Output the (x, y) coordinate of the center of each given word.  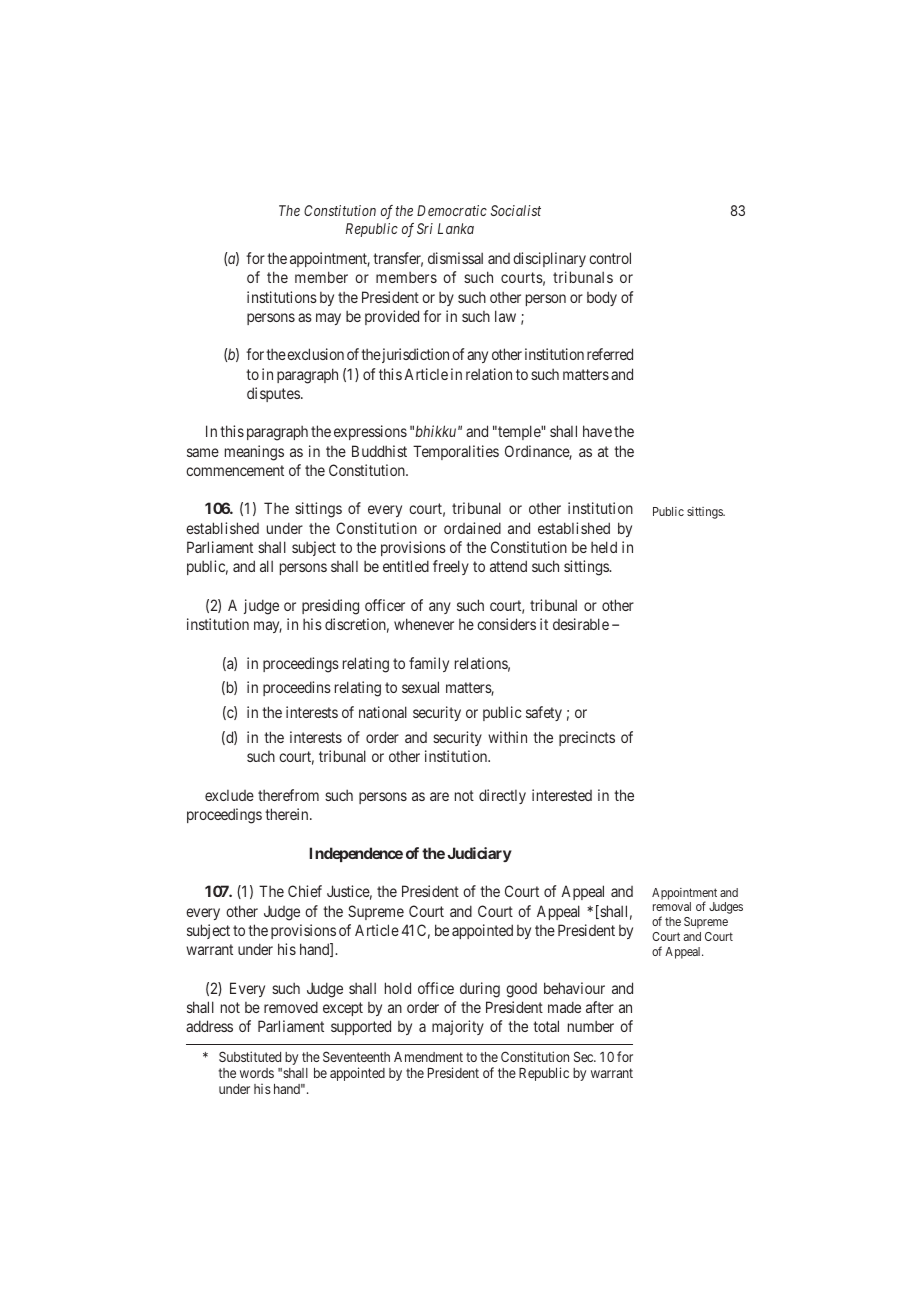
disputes (273, 394)
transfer (398, 259)
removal (672, 906)
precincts (587, 738)
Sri (425, 228)
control (610, 258)
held (604, 547)
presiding (330, 607)
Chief (305, 891)
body (602, 298)
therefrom (288, 795)
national (383, 712)
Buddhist (379, 451)
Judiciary (479, 854)
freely (451, 567)
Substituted (250, 1056)
